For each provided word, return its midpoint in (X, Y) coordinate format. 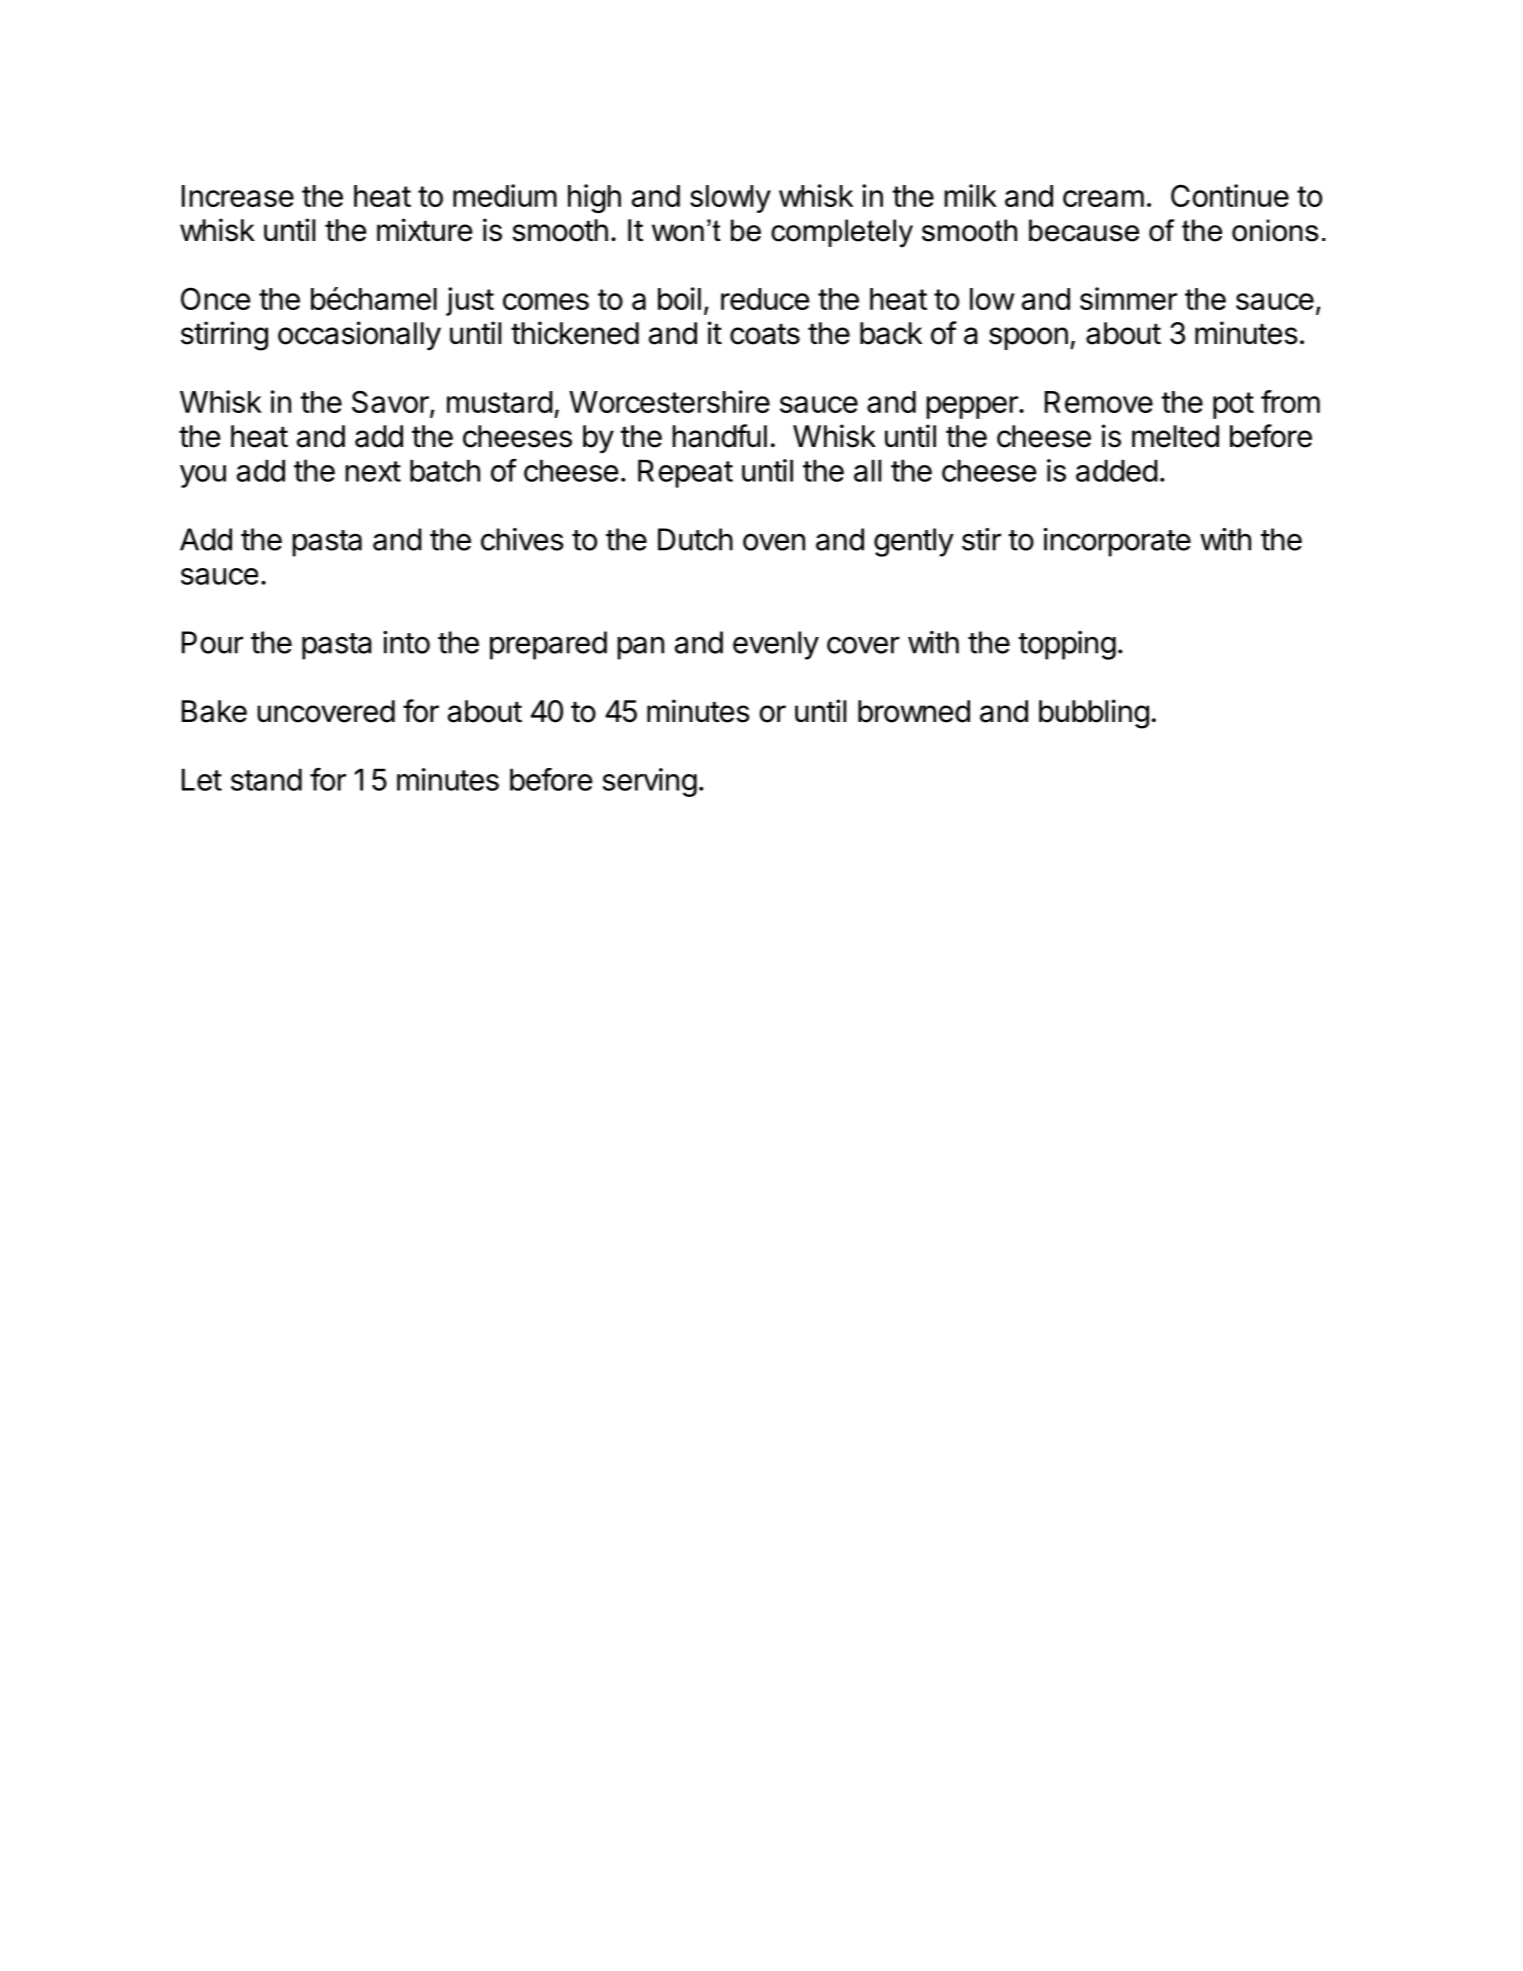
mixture (424, 230)
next (373, 471)
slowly (730, 199)
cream (1103, 198)
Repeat (685, 473)
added (1117, 470)
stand (266, 779)
